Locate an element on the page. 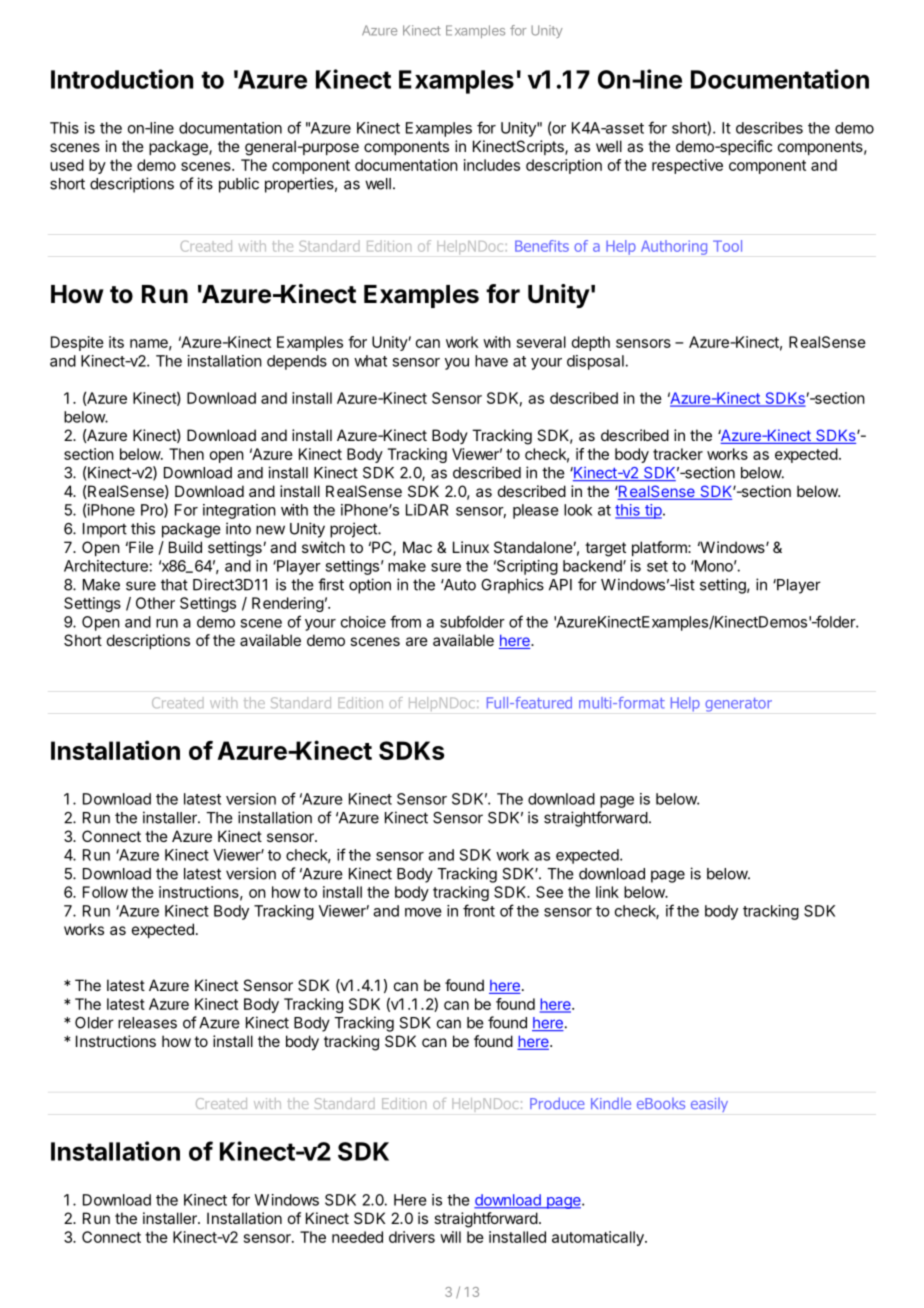 This image has height=1308, width=924. generator is located at coordinates (738, 705).
